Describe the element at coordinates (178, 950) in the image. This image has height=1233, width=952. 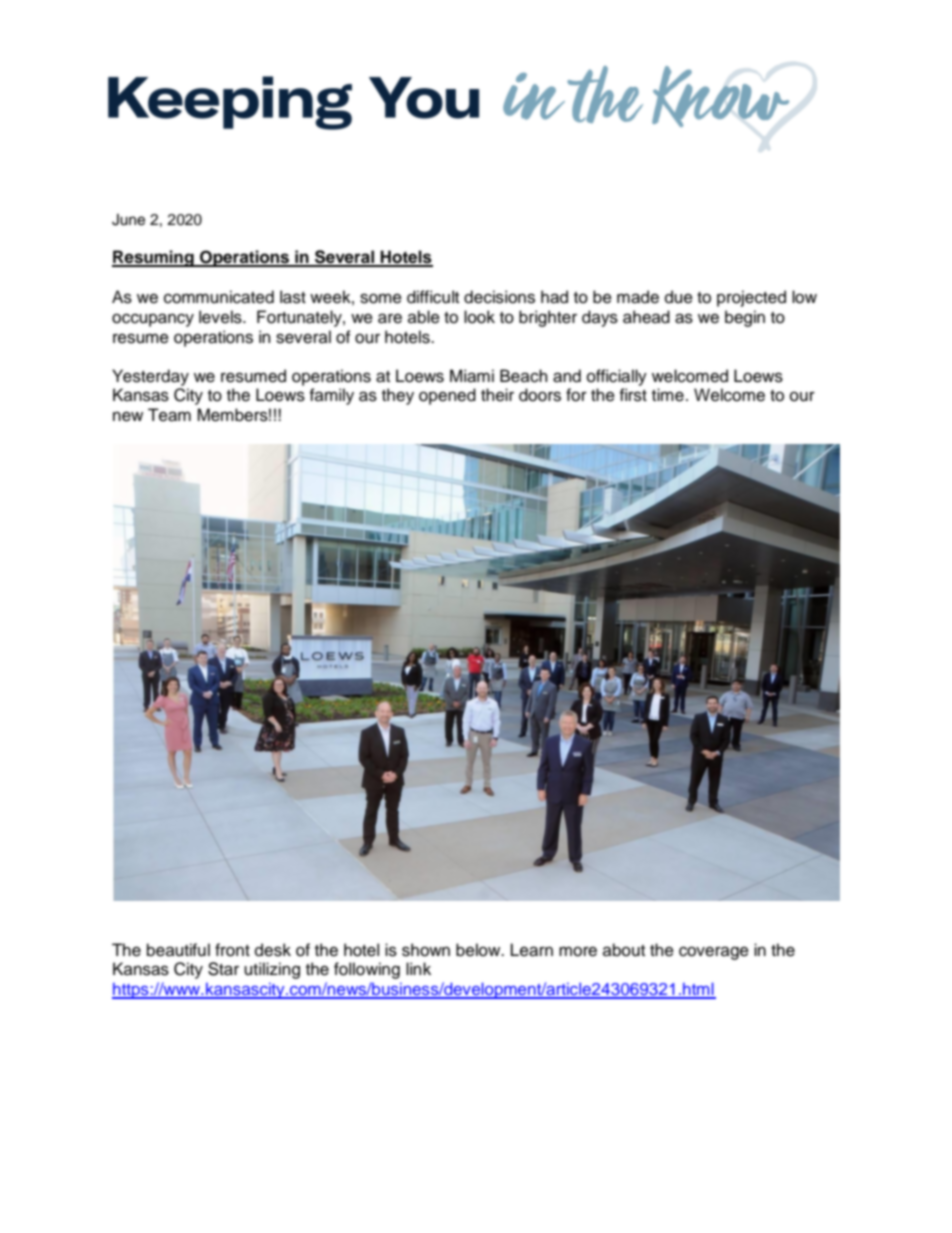
I see `beautiful` at that location.
